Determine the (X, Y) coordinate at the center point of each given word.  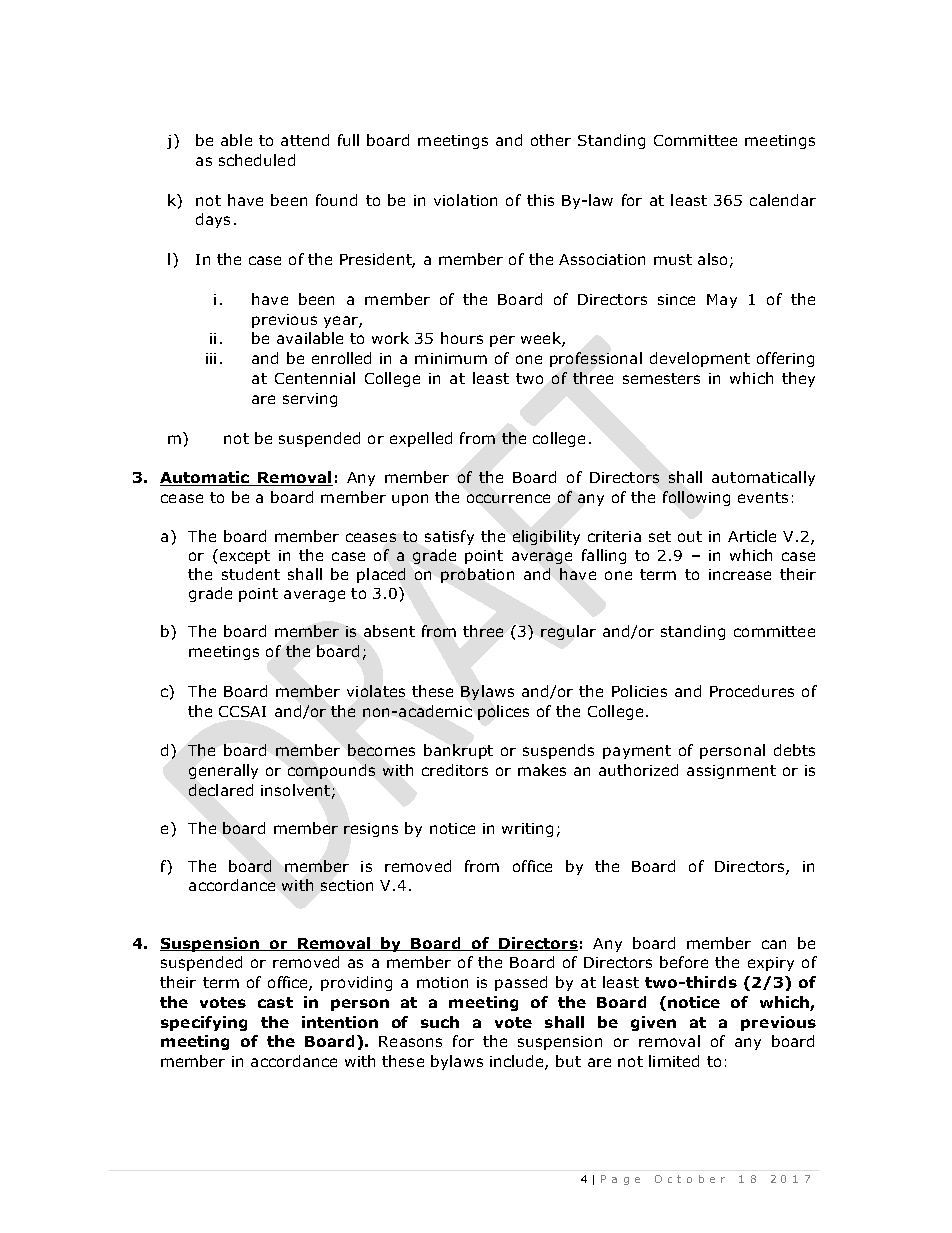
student (251, 574)
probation (477, 575)
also (712, 259)
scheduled (257, 160)
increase (740, 574)
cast (275, 1002)
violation (465, 200)
